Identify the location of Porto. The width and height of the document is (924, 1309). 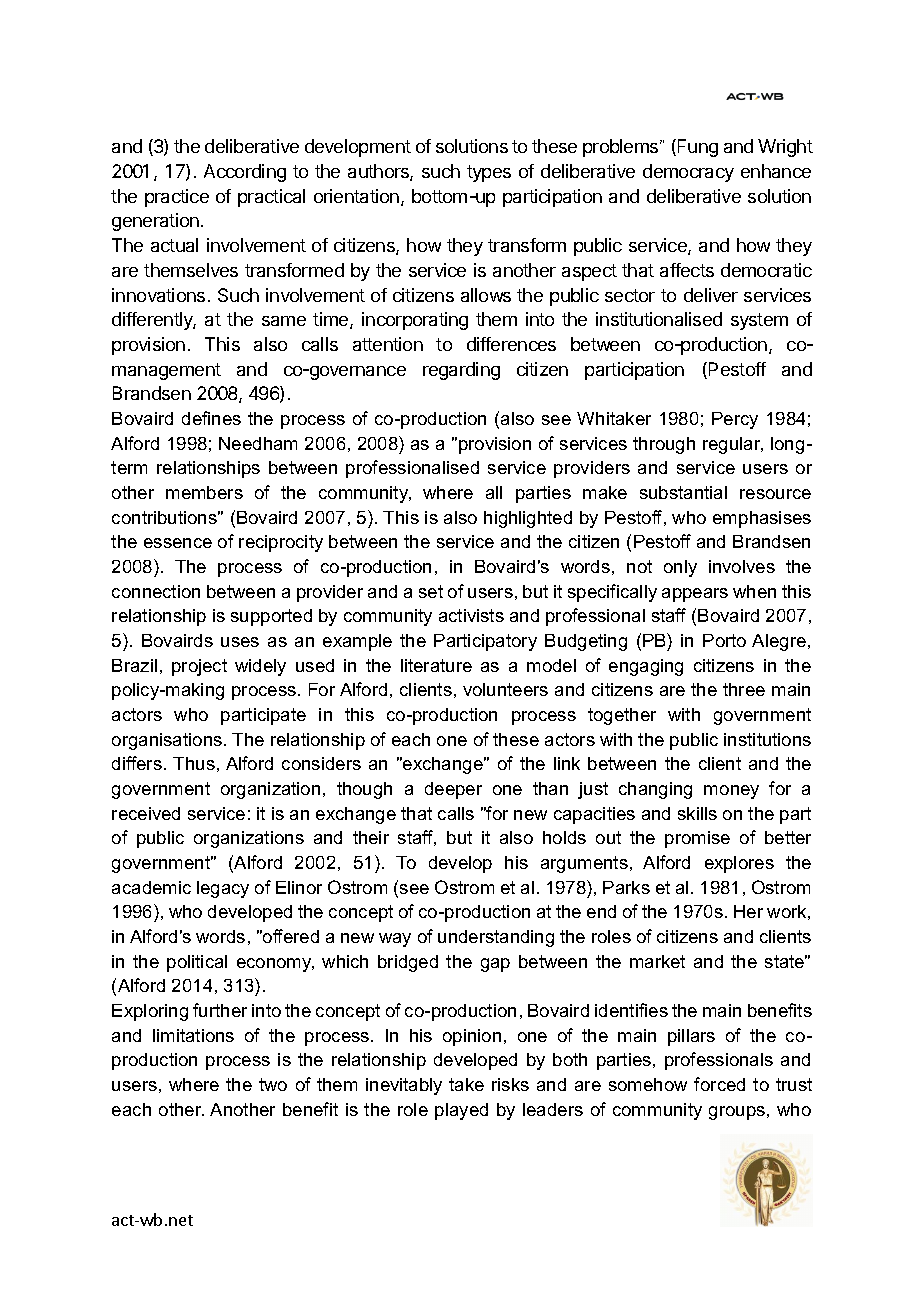
(724, 640).
